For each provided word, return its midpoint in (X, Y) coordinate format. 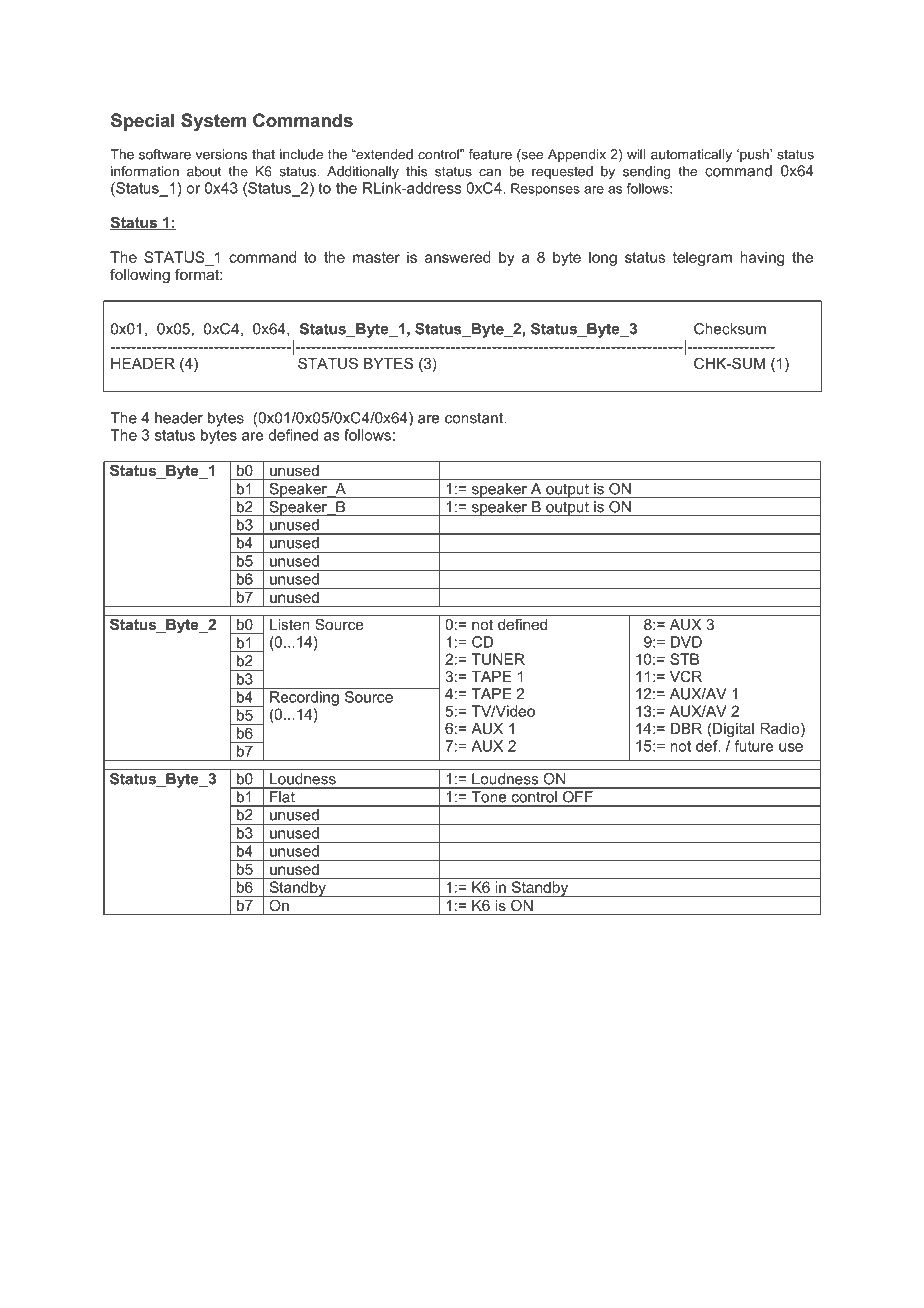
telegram (702, 258)
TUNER (498, 659)
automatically (691, 155)
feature (490, 154)
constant (475, 418)
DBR (686, 728)
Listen (290, 624)
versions (221, 154)
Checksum (730, 329)
